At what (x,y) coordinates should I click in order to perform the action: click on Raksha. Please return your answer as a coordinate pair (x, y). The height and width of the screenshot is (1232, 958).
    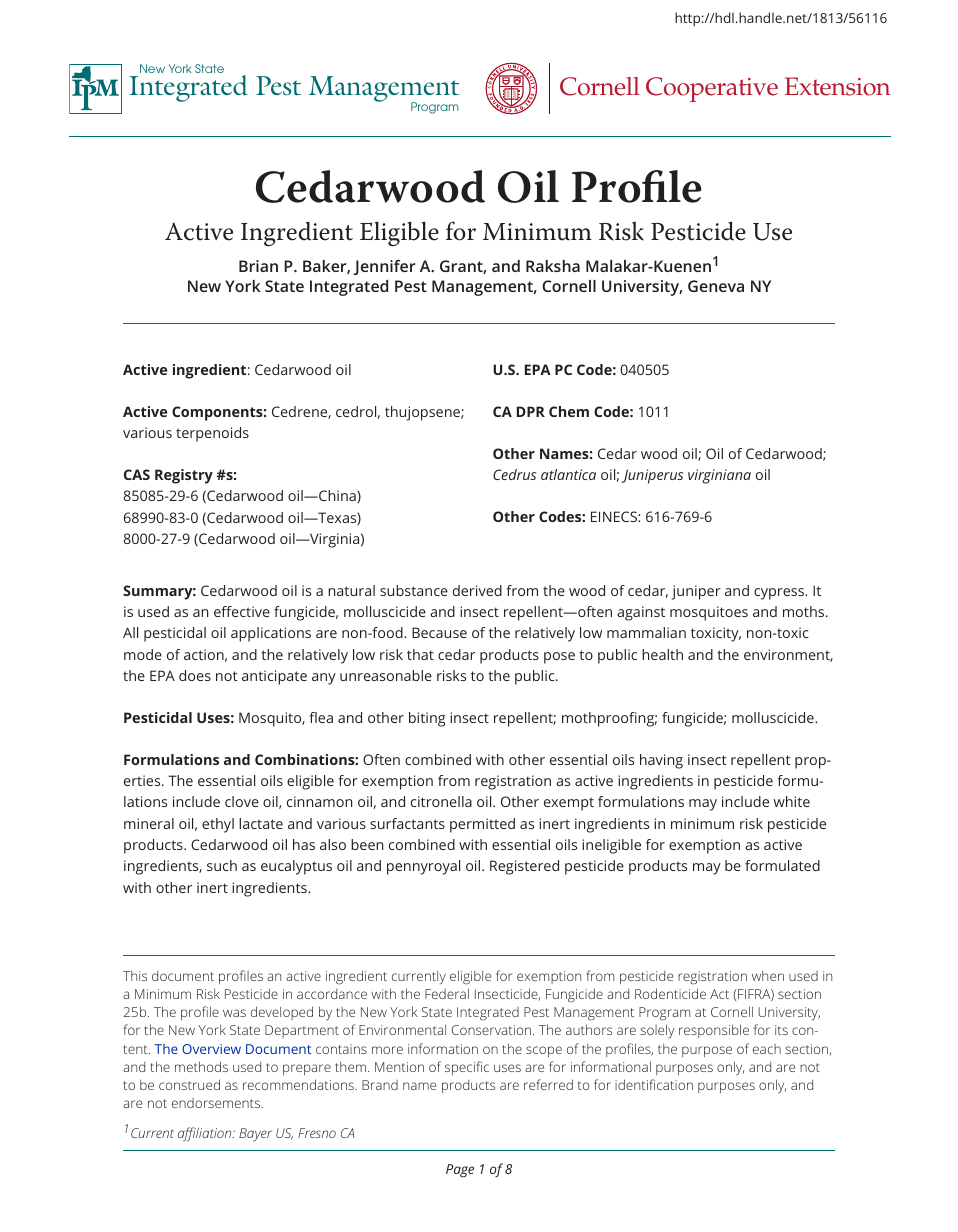
    Looking at the image, I should click on (553, 266).
